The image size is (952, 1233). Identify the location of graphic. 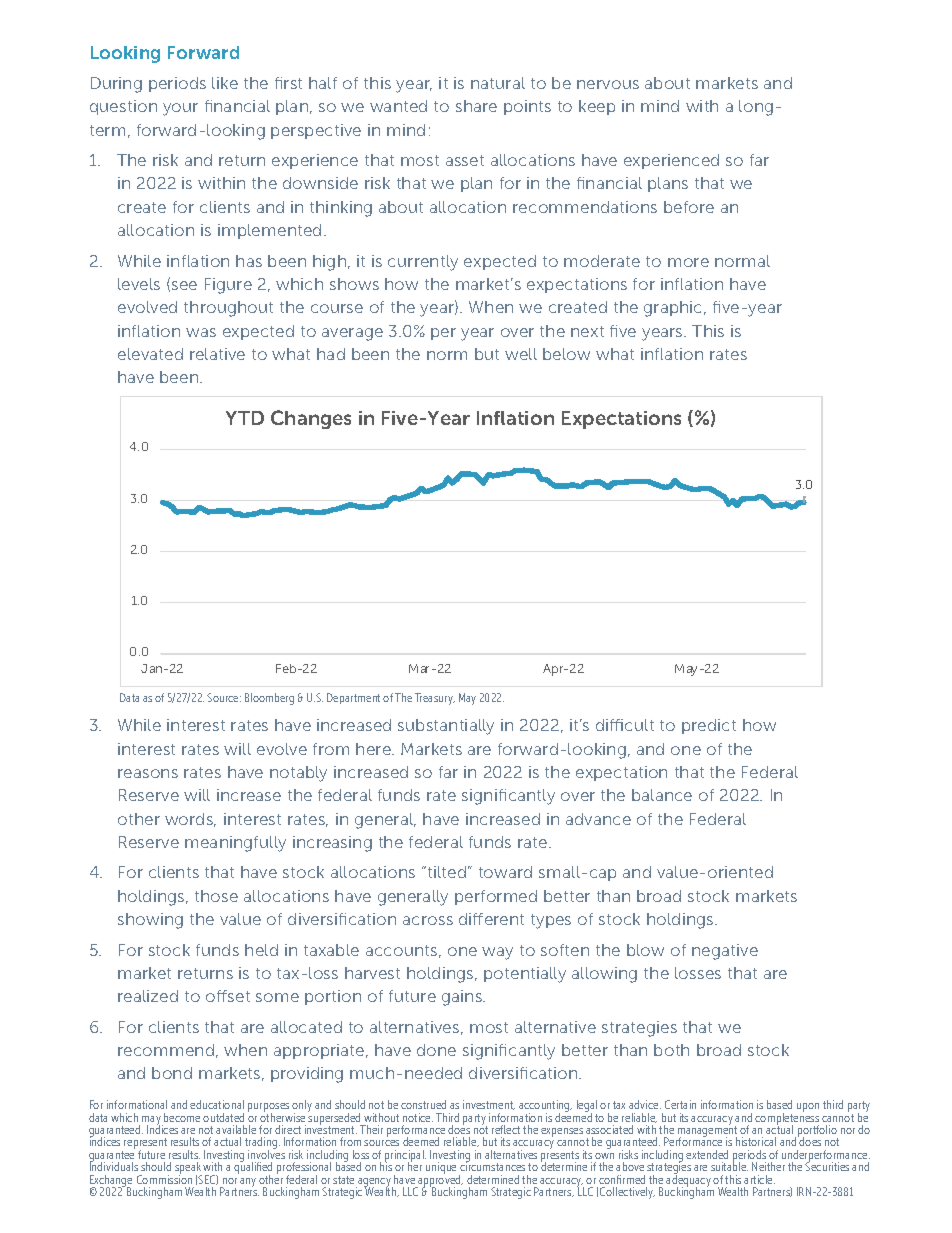
(674, 309).
